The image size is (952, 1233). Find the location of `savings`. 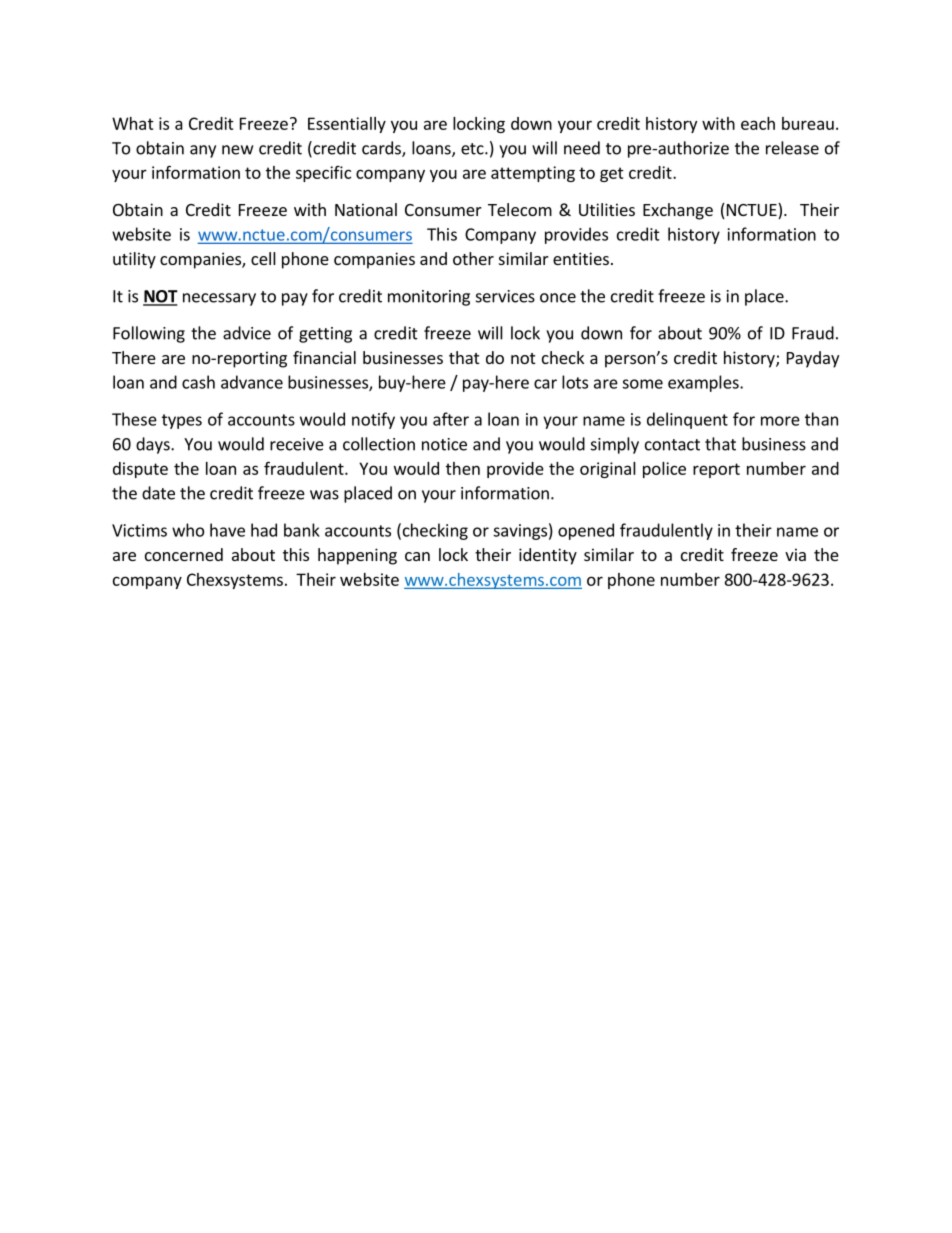

savings is located at coordinates (520, 532).
